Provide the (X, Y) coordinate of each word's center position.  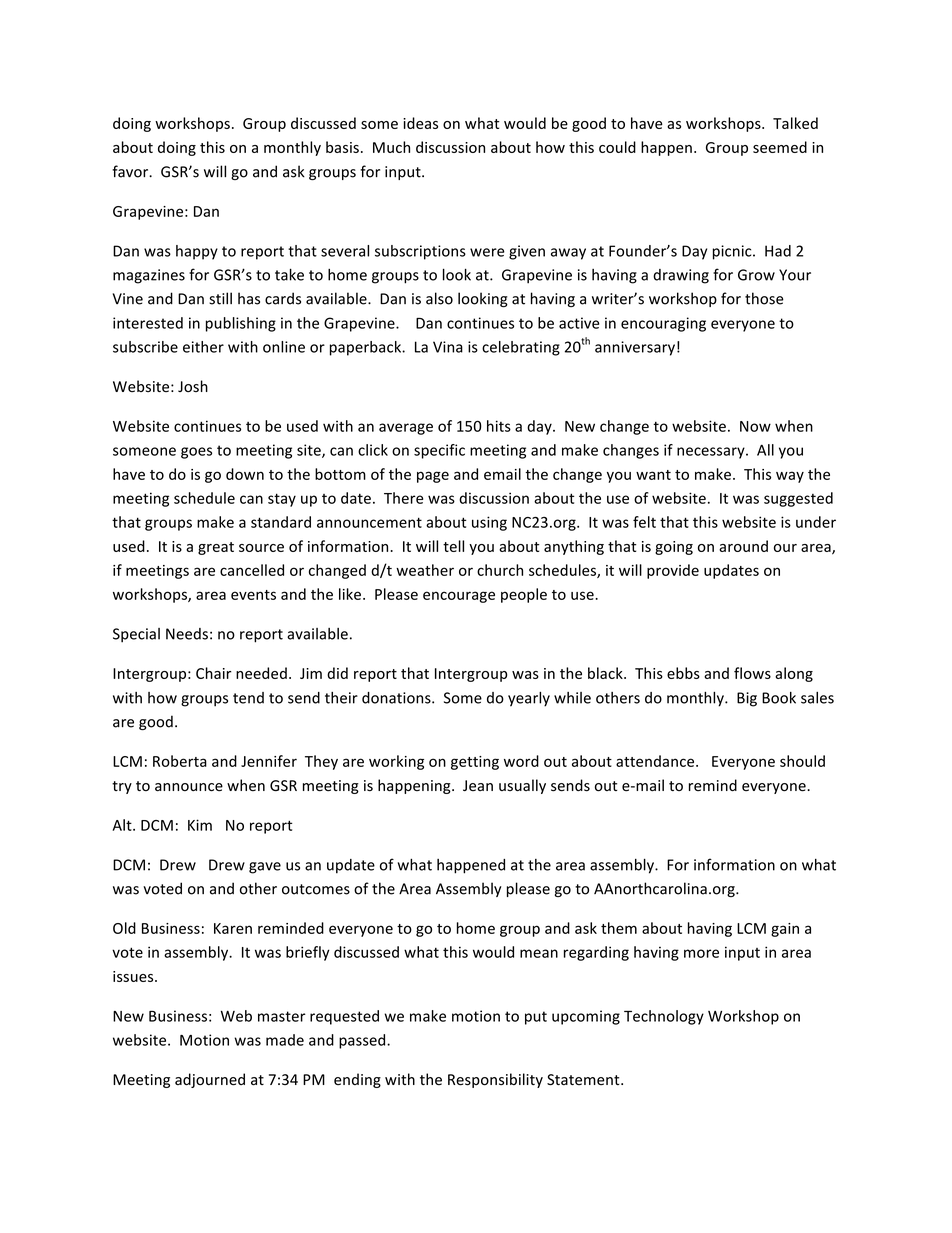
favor (131, 171)
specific (439, 451)
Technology (664, 1017)
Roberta (180, 761)
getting (475, 763)
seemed (780, 147)
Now (755, 426)
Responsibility (495, 1080)
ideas (420, 123)
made (285, 1040)
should (802, 761)
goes (196, 453)
